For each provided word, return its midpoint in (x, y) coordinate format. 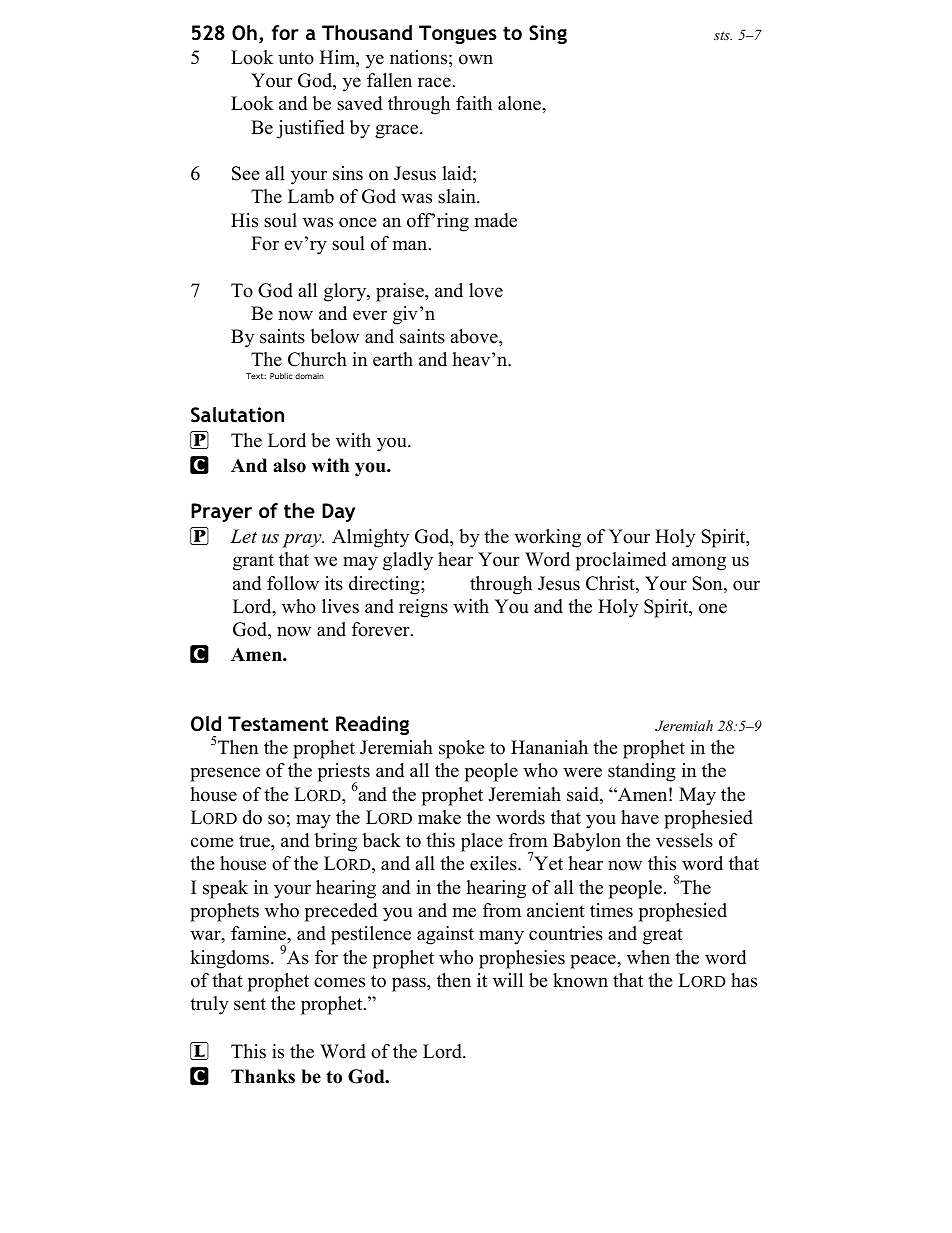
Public (281, 376)
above (475, 336)
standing (642, 772)
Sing (548, 34)
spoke (462, 749)
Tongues (458, 34)
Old (206, 724)
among (699, 563)
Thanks (263, 1076)
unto (296, 58)
